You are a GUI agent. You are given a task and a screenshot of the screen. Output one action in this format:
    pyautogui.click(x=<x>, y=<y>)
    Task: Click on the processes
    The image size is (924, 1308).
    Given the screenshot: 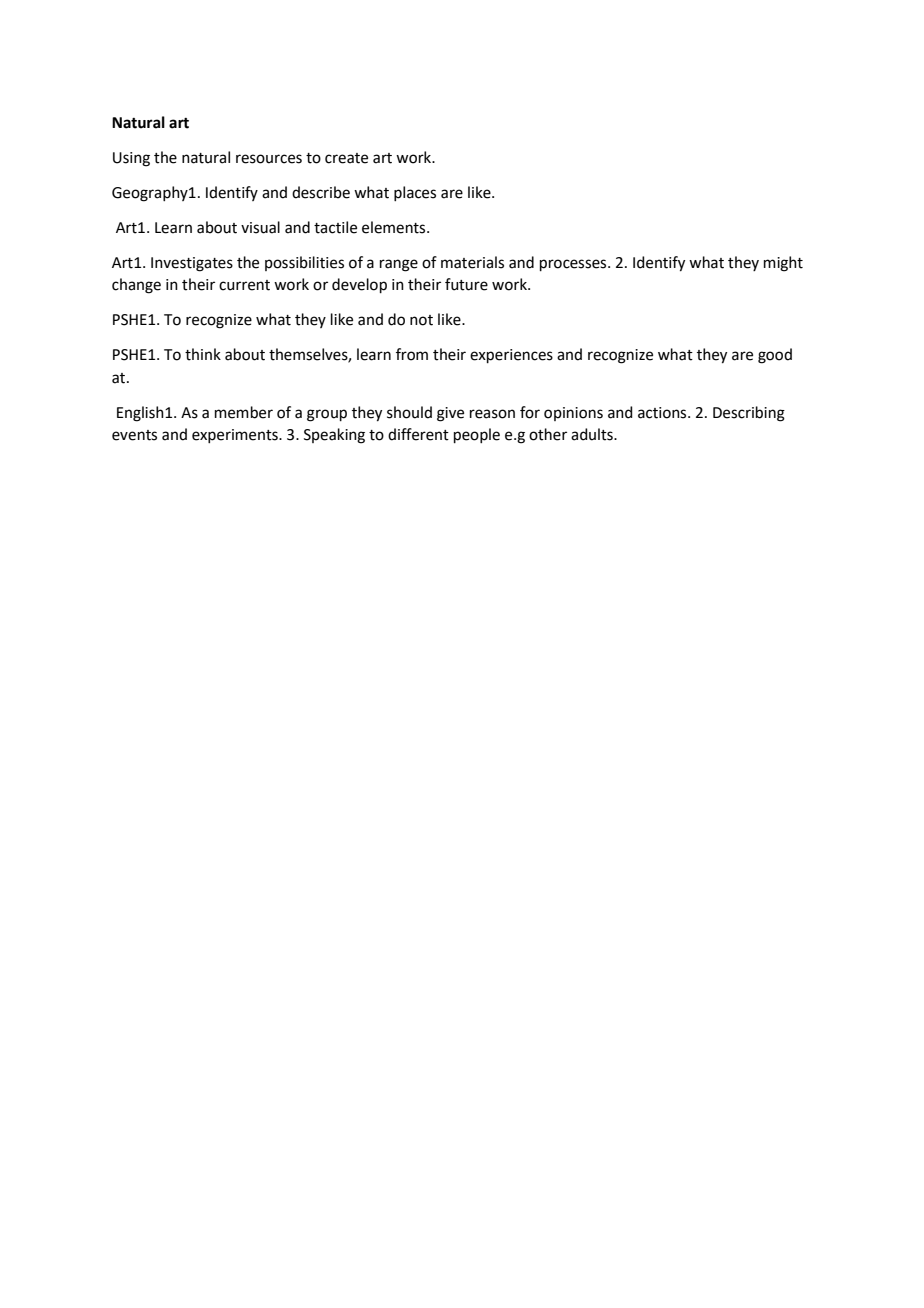 What is the action you would take?
    pyautogui.click(x=574, y=265)
